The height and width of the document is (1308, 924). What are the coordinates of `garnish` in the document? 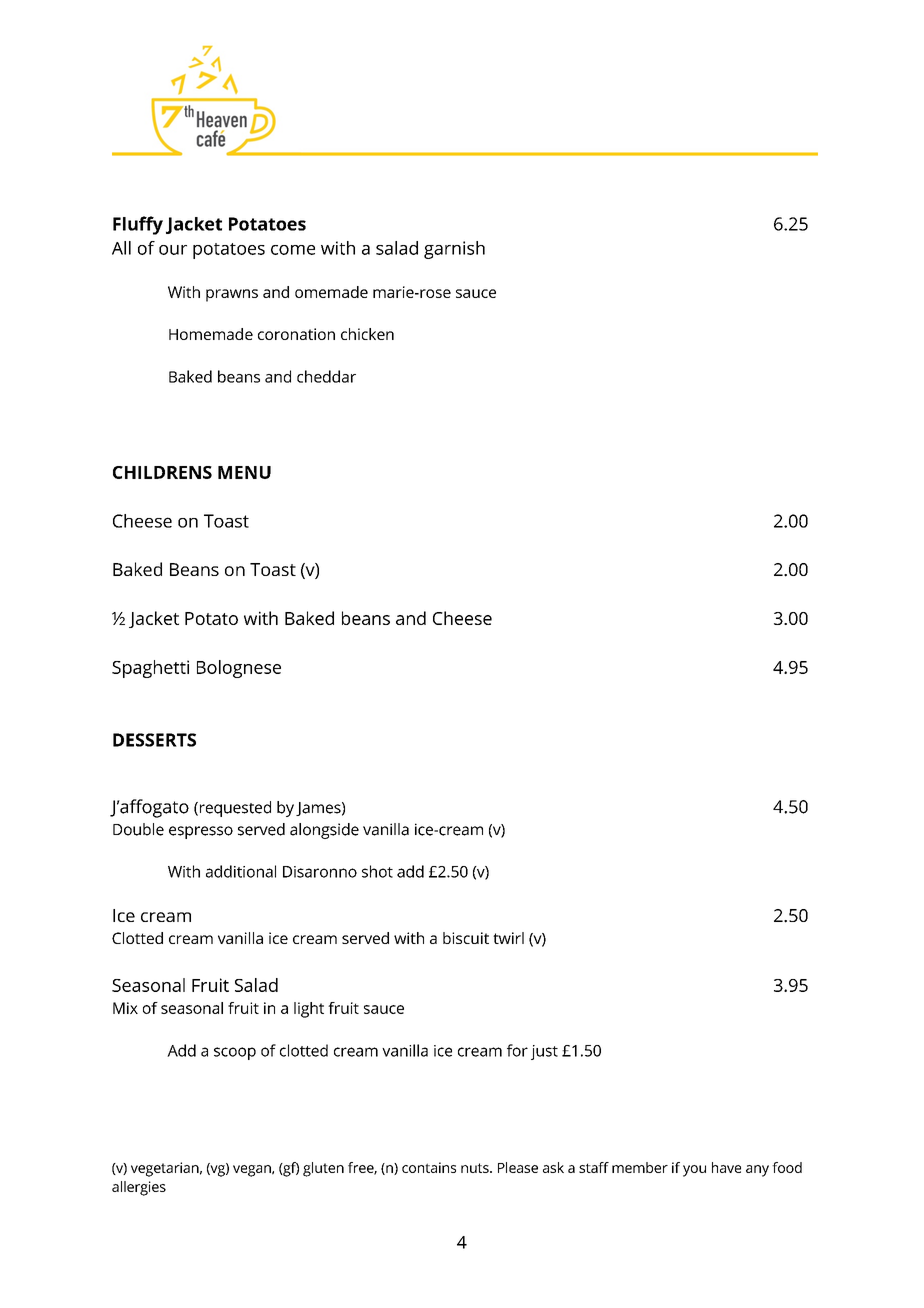 It's located at (454, 250).
